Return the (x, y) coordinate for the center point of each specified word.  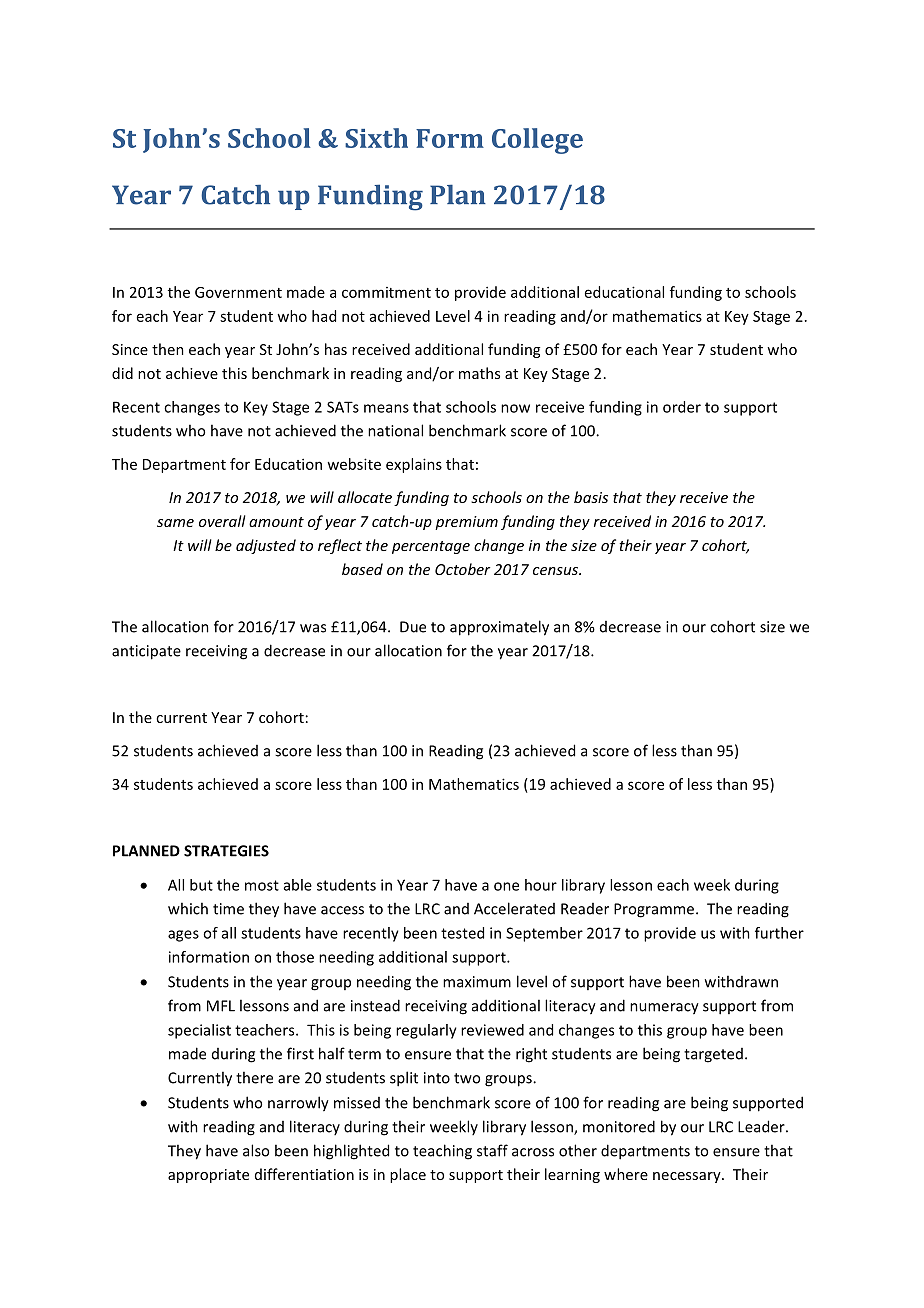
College (537, 141)
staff (492, 1150)
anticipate (146, 652)
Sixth (376, 138)
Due (413, 627)
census (557, 571)
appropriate (208, 1176)
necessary (688, 1177)
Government (238, 292)
